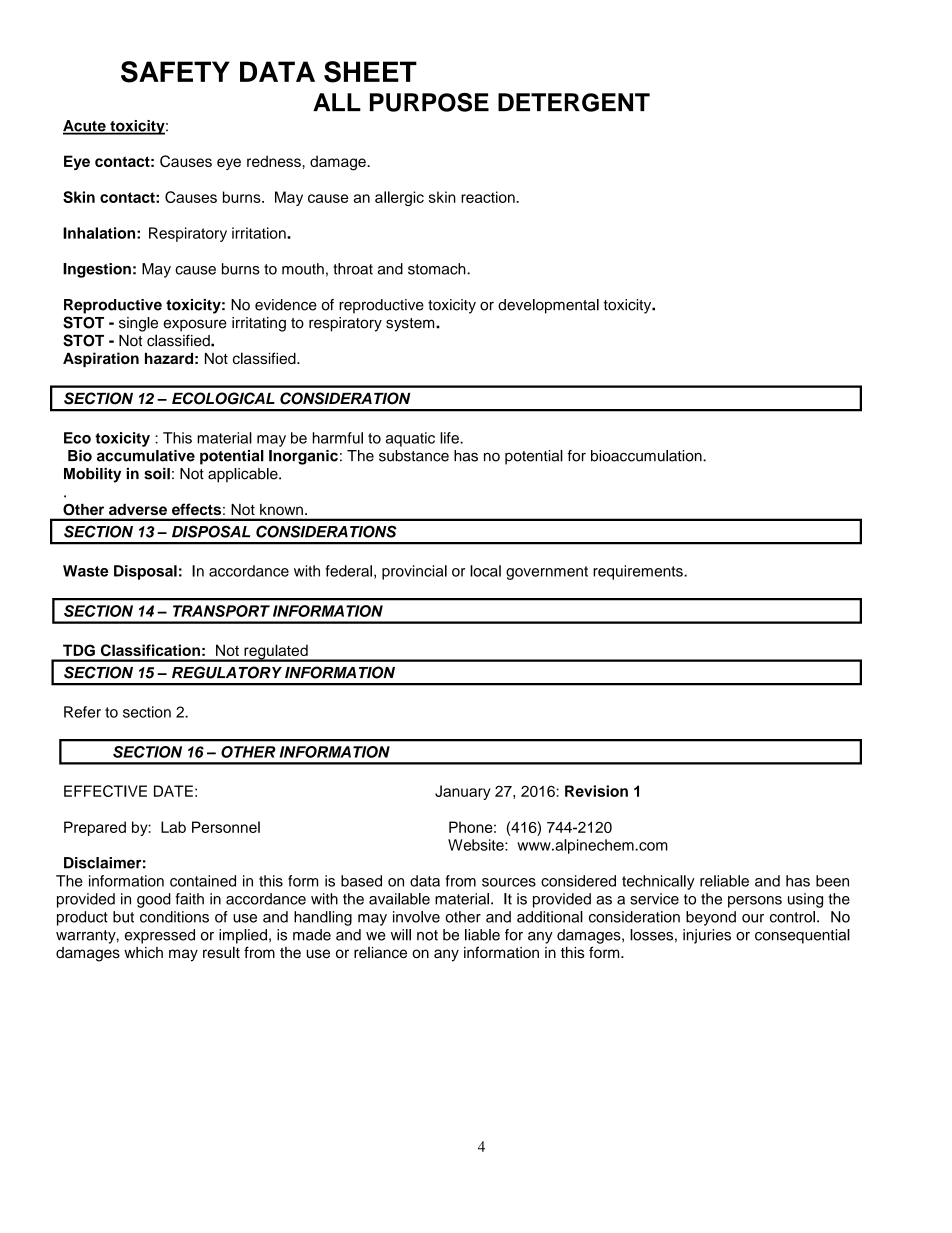 The width and height of the screenshot is (952, 1233). What do you see at coordinates (639, 572) in the screenshot?
I see `requirements` at bounding box center [639, 572].
